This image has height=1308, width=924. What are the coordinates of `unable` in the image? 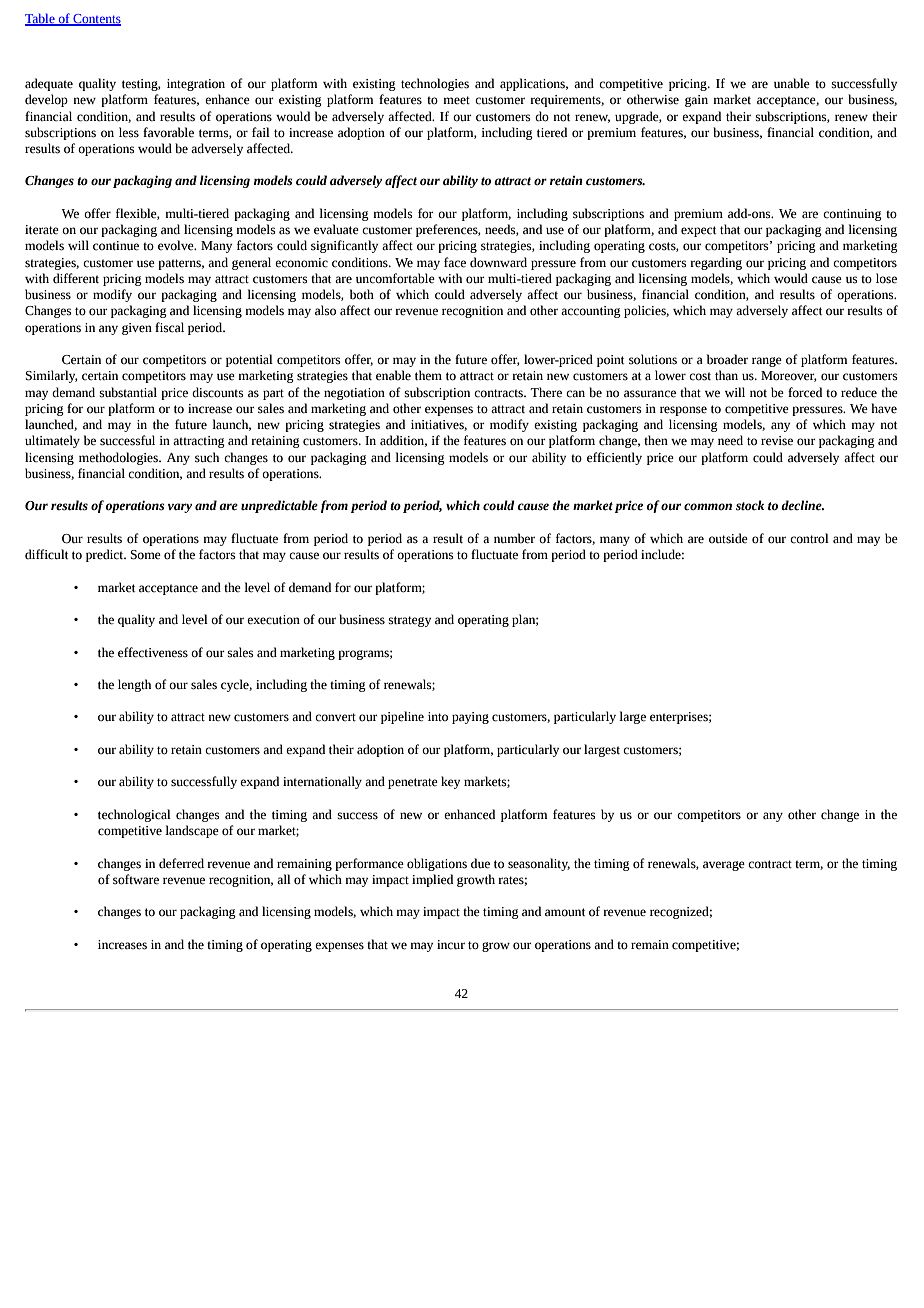 It's located at (792, 83).
